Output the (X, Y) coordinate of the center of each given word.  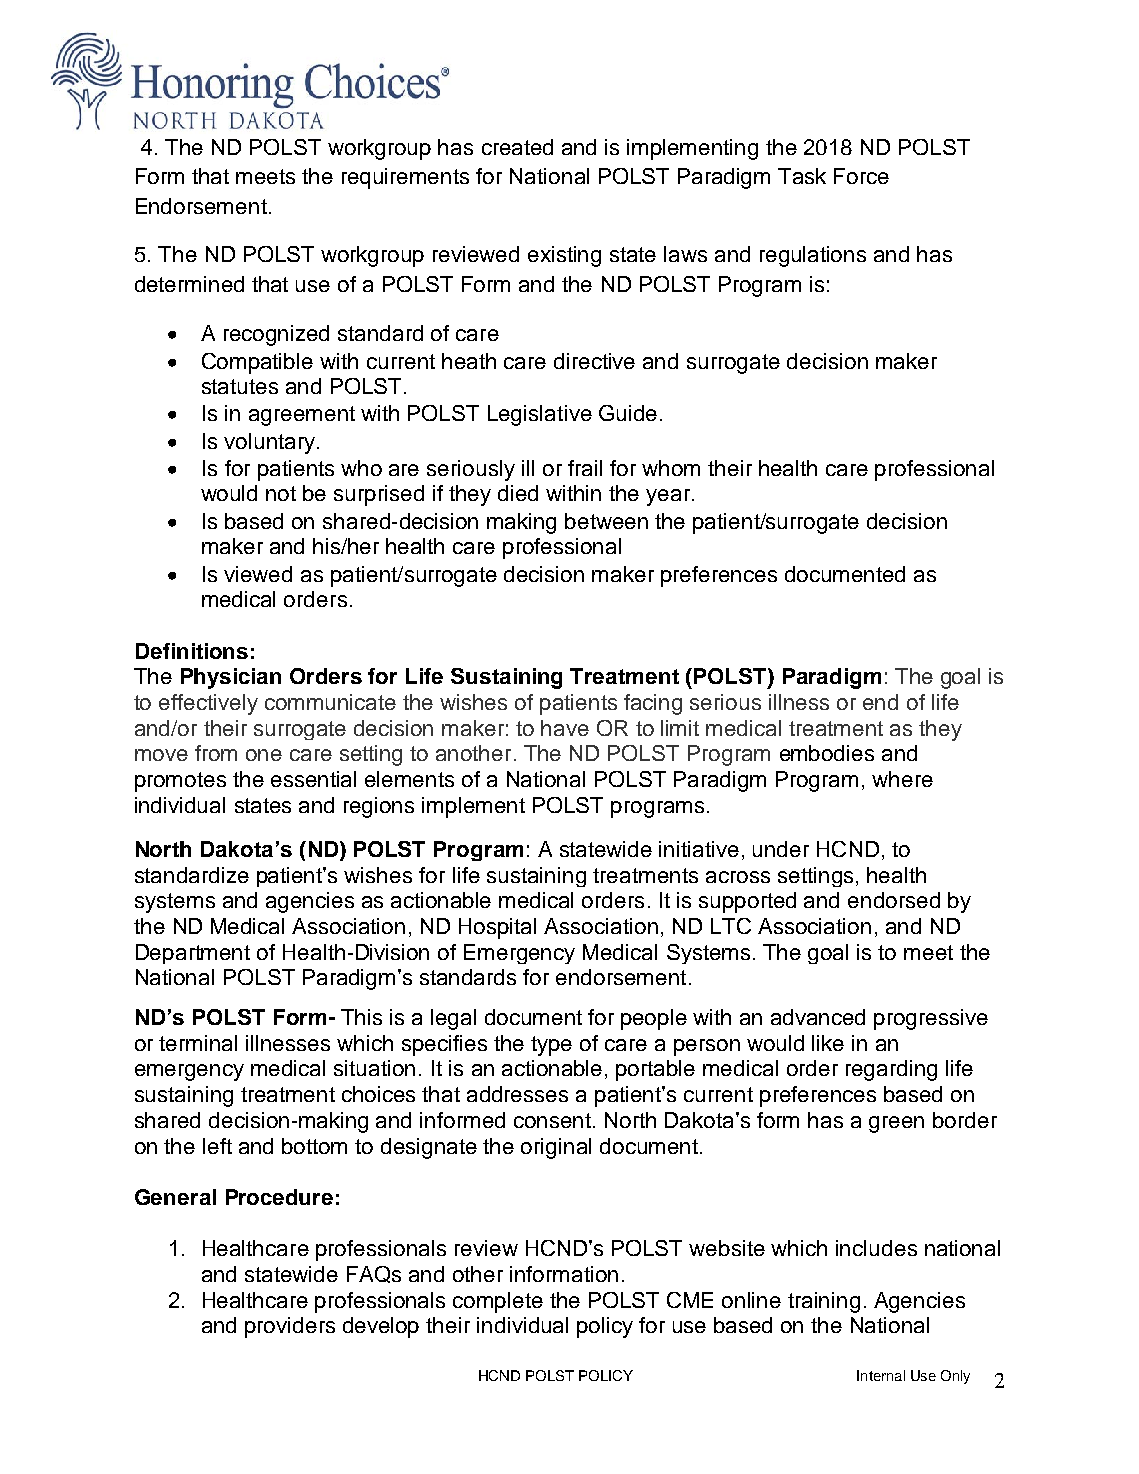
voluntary (271, 443)
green (896, 1124)
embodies (827, 753)
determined (189, 284)
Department (193, 954)
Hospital (497, 928)
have (565, 728)
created (517, 147)
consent (552, 1120)
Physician (231, 678)
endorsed (894, 900)
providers (290, 1327)
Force (861, 176)
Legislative (540, 415)
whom (671, 468)
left (217, 1146)
